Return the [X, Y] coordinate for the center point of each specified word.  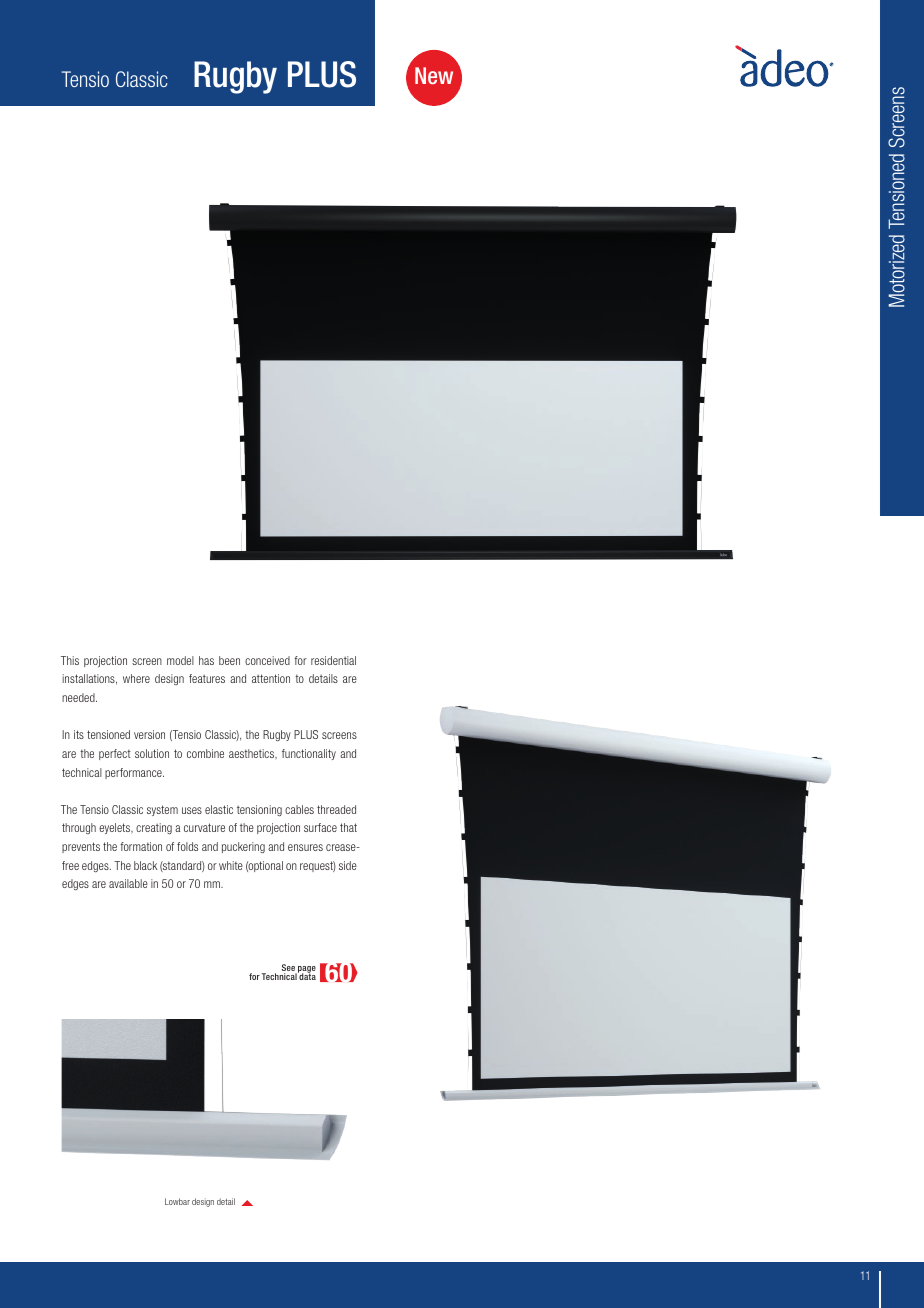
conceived [267, 660]
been [229, 660]
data [307, 976]
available [128, 883]
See [289, 969]
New [434, 75]
